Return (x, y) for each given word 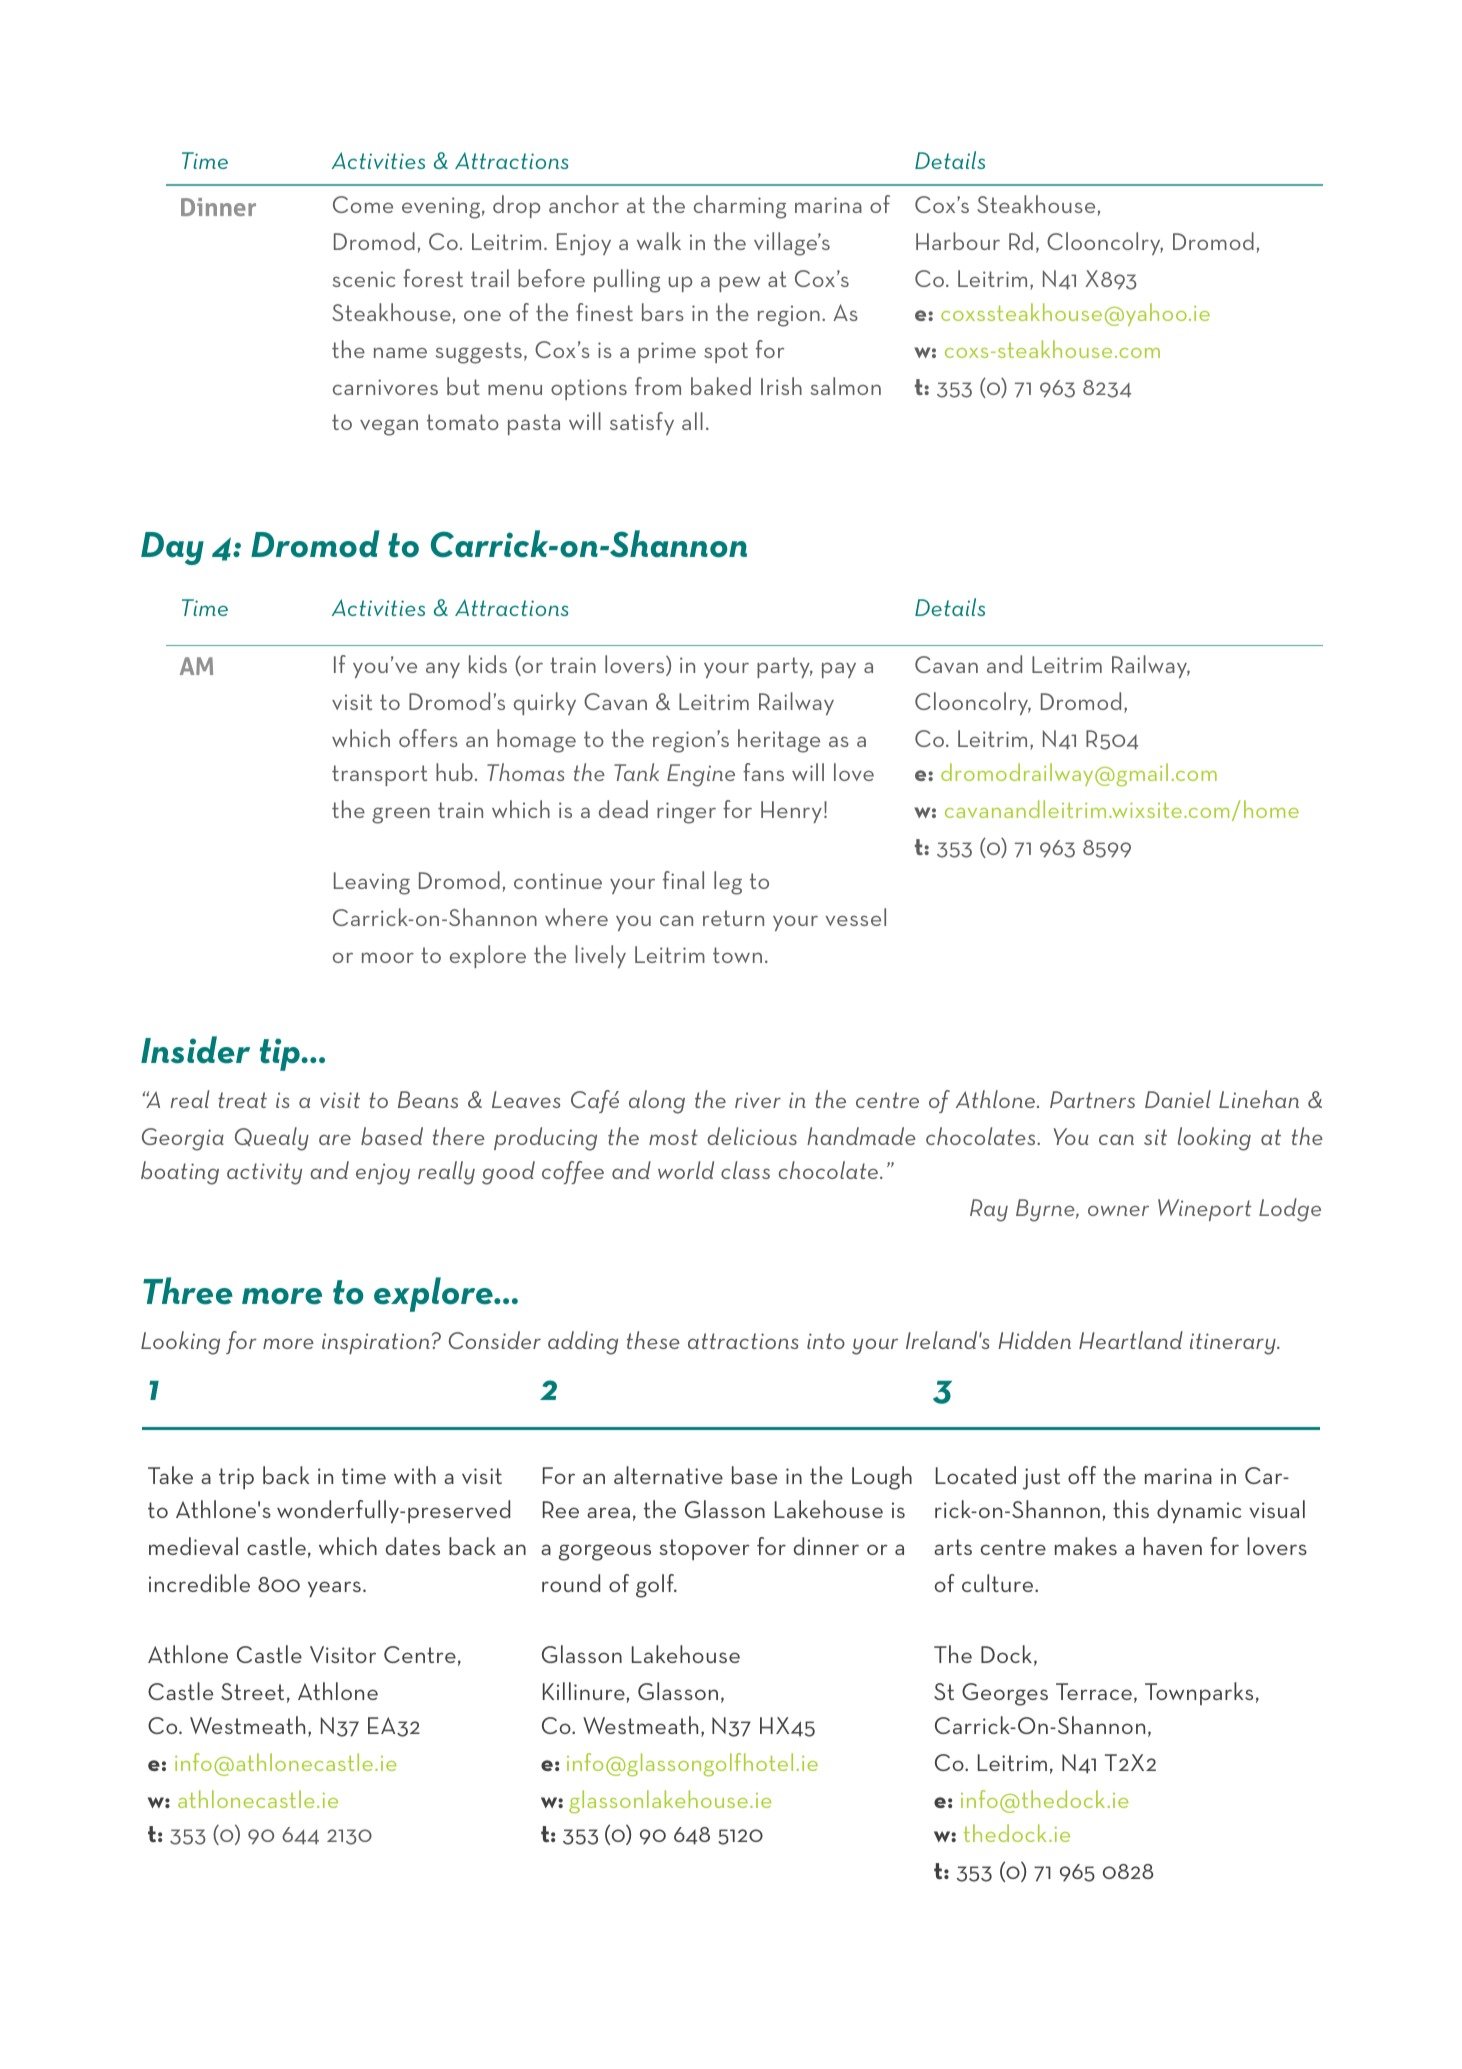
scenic (364, 279)
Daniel (1178, 1099)
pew (739, 284)
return (733, 918)
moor (388, 957)
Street (252, 1691)
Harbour (958, 241)
